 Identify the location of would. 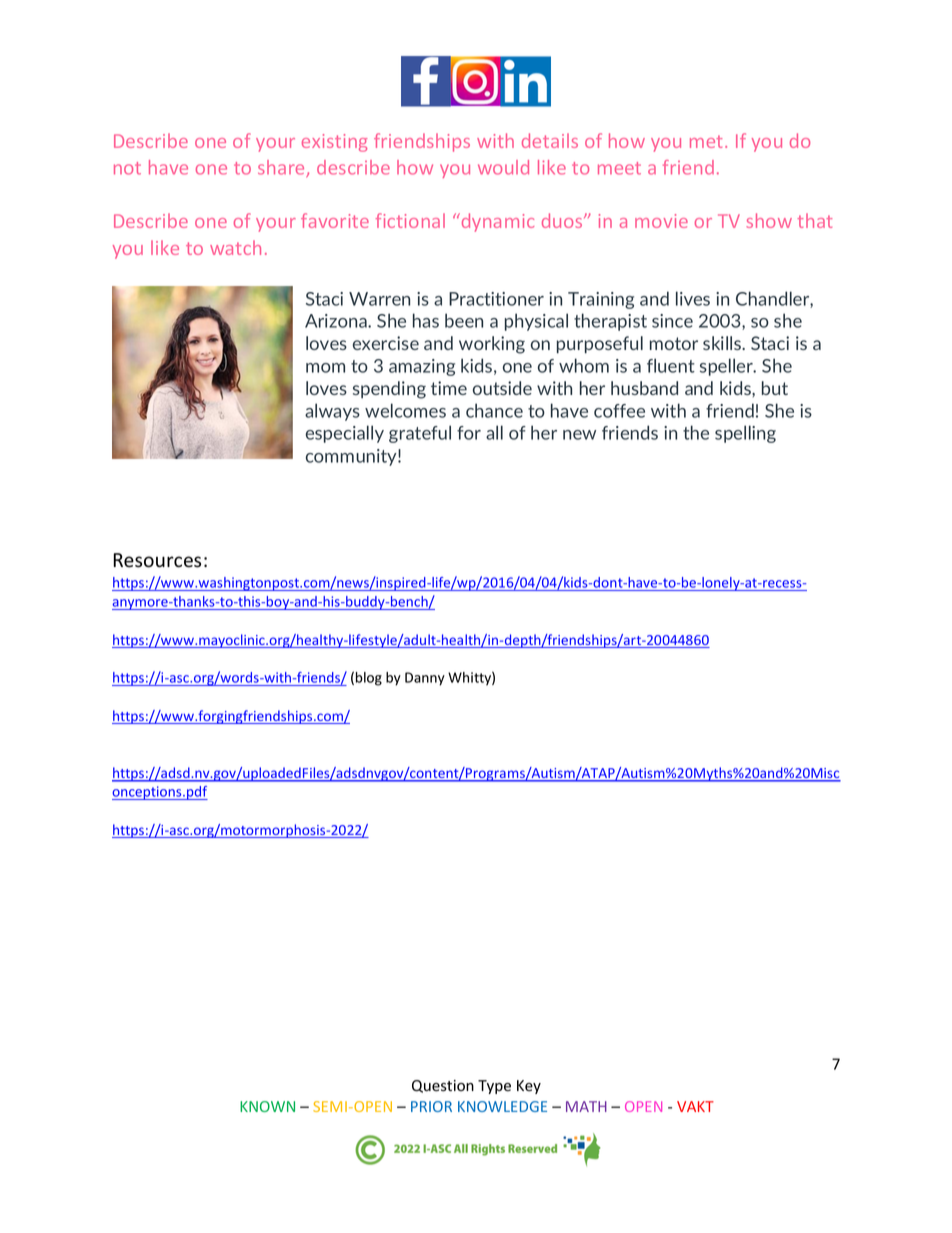
(503, 167).
